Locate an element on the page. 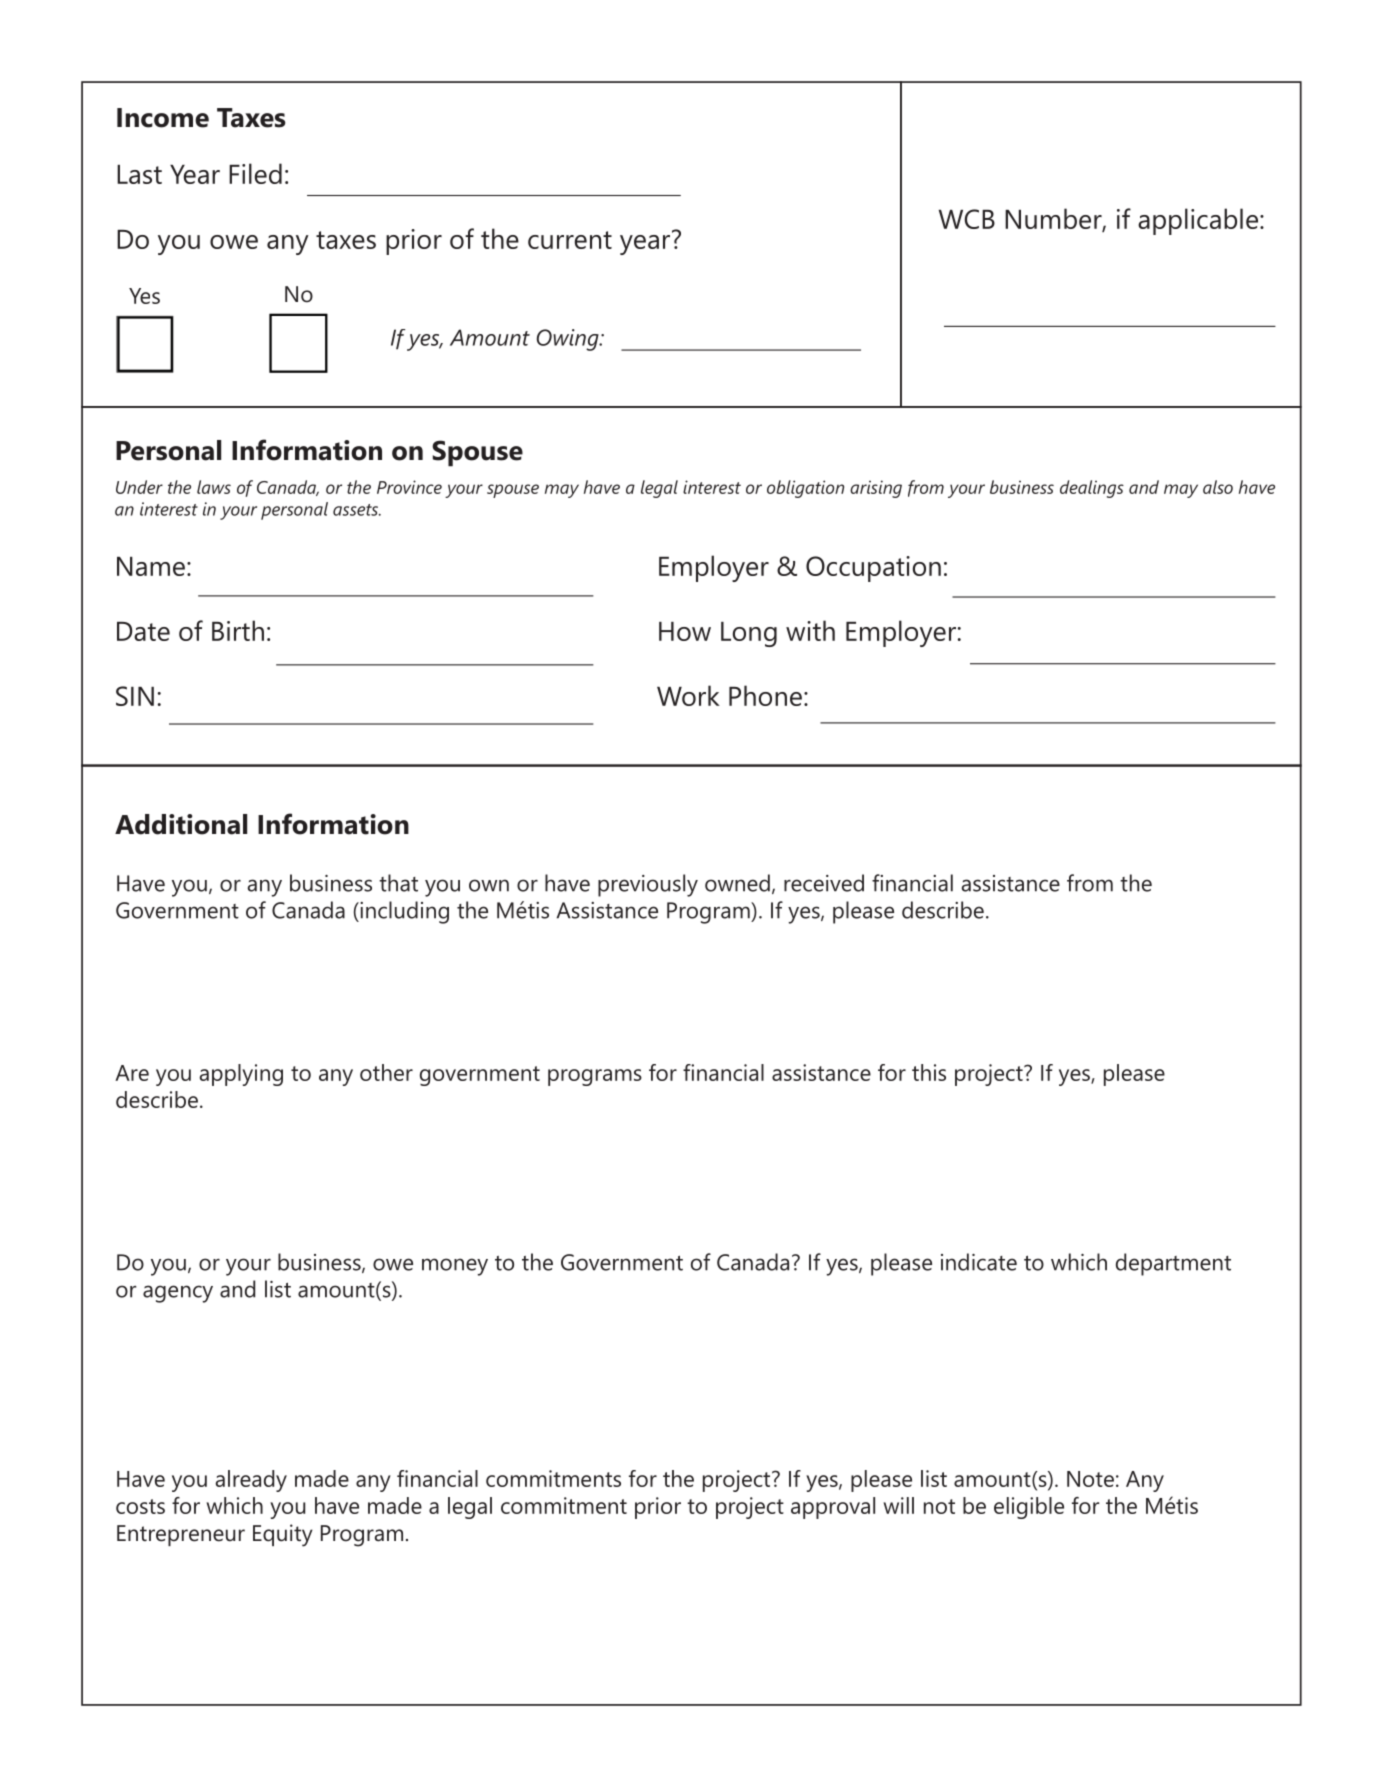 This page has height=1787, width=1381. Filed is located at coordinates (255, 173).
